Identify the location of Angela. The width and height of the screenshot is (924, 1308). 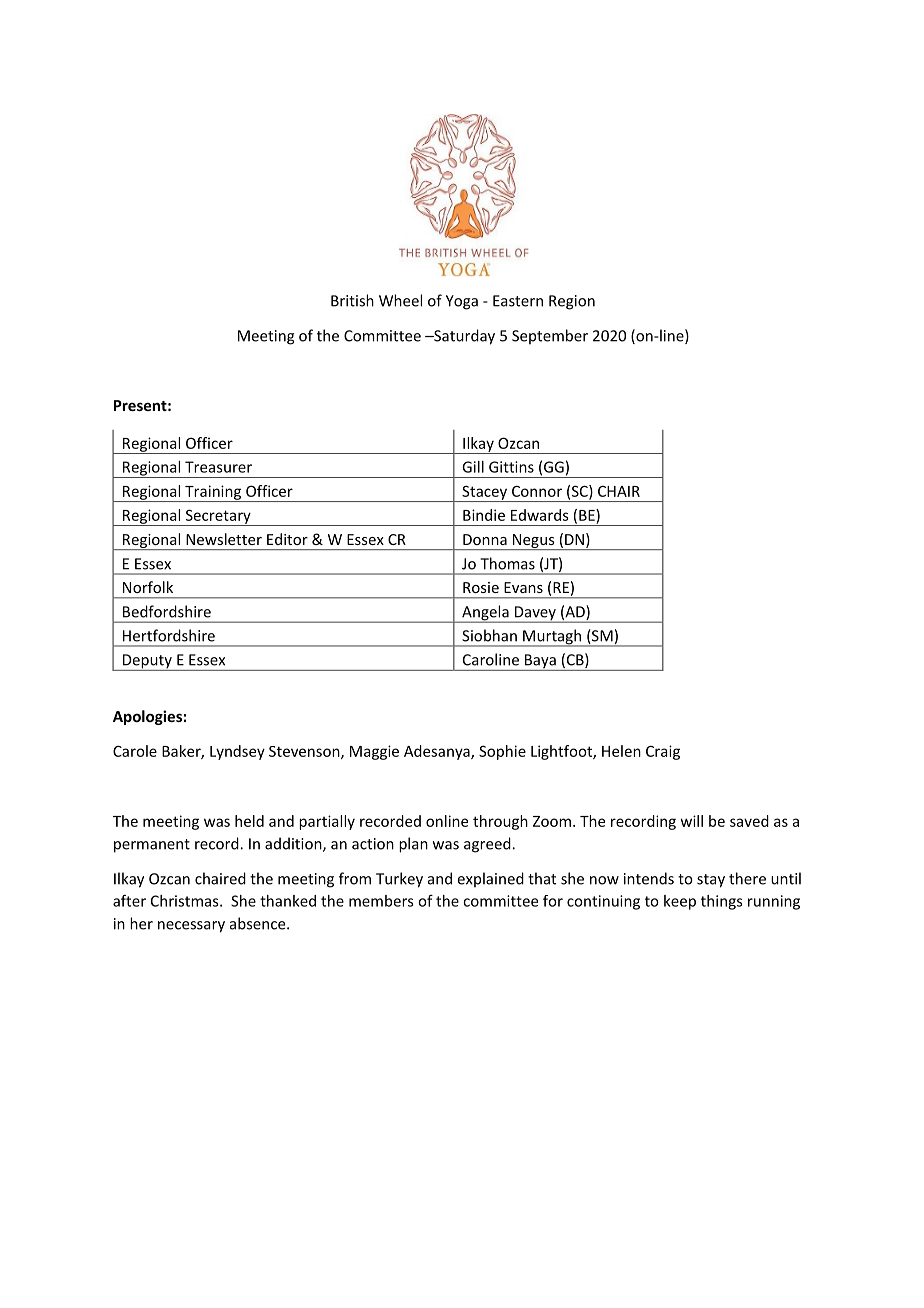
(485, 614).
